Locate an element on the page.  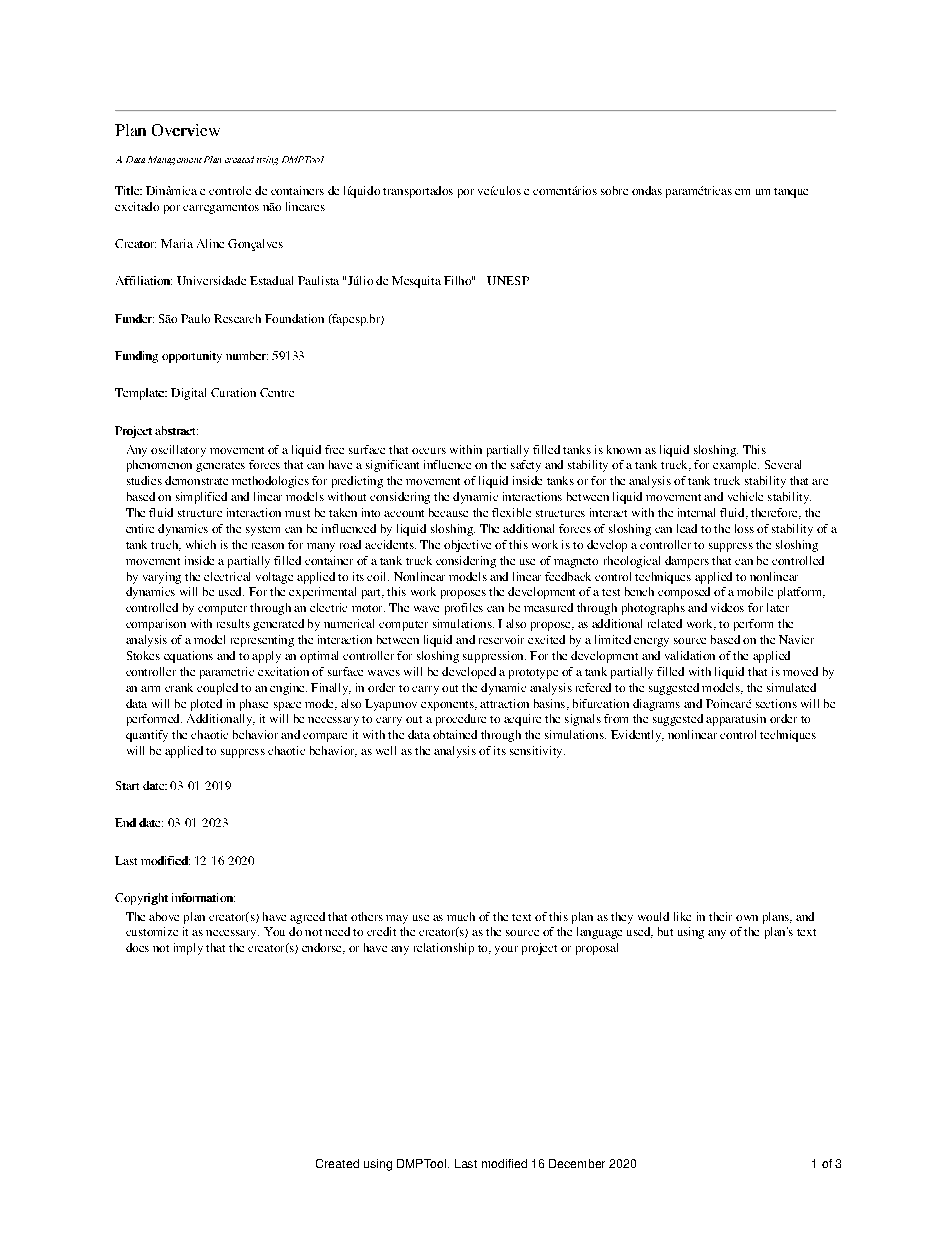
demonstrate is located at coordinates (196, 480).
